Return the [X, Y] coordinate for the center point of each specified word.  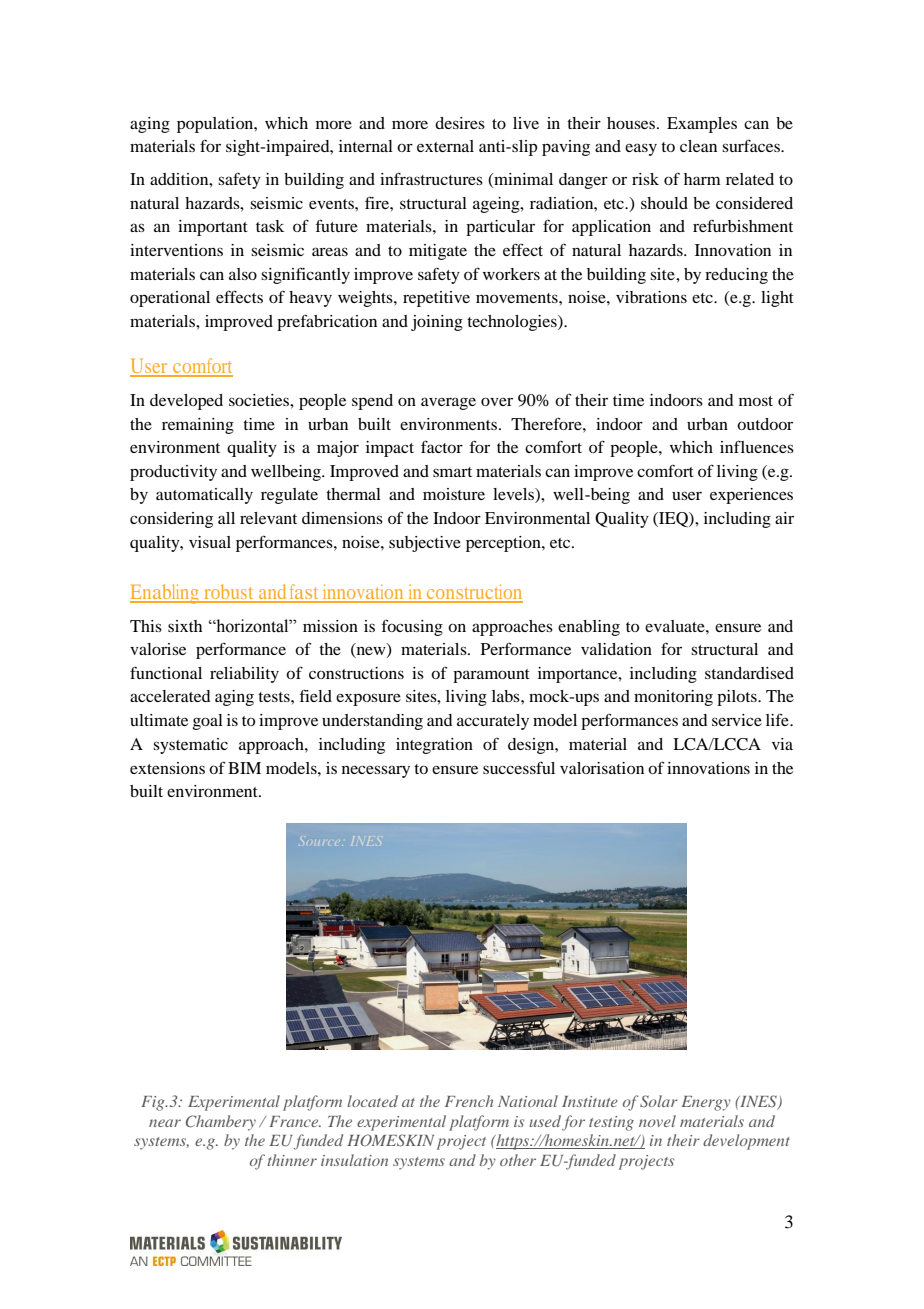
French [469, 1101]
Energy [706, 1103]
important [213, 228]
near [165, 1123]
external [445, 146]
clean [698, 146]
